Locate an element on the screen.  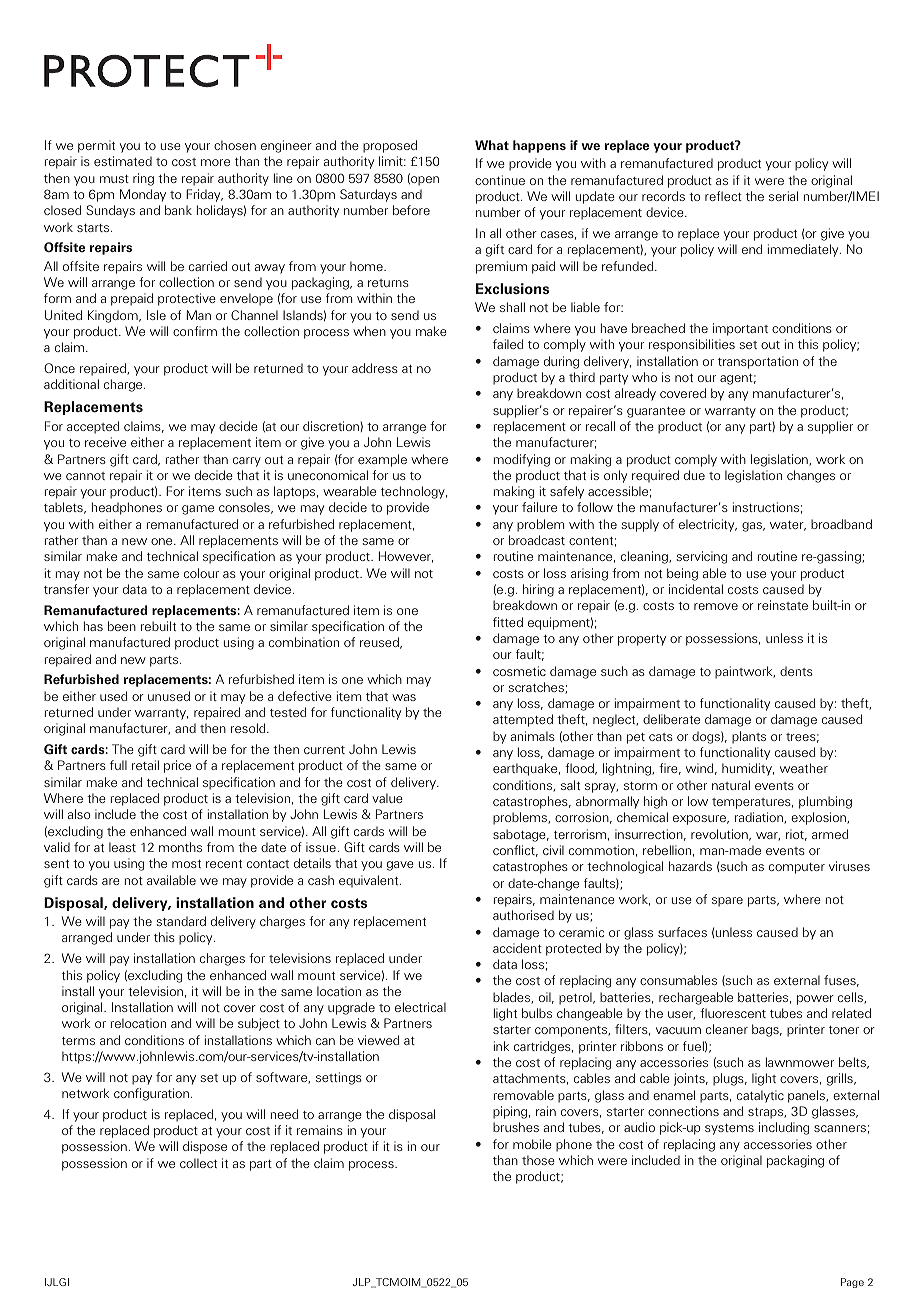
months is located at coordinates (180, 847).
